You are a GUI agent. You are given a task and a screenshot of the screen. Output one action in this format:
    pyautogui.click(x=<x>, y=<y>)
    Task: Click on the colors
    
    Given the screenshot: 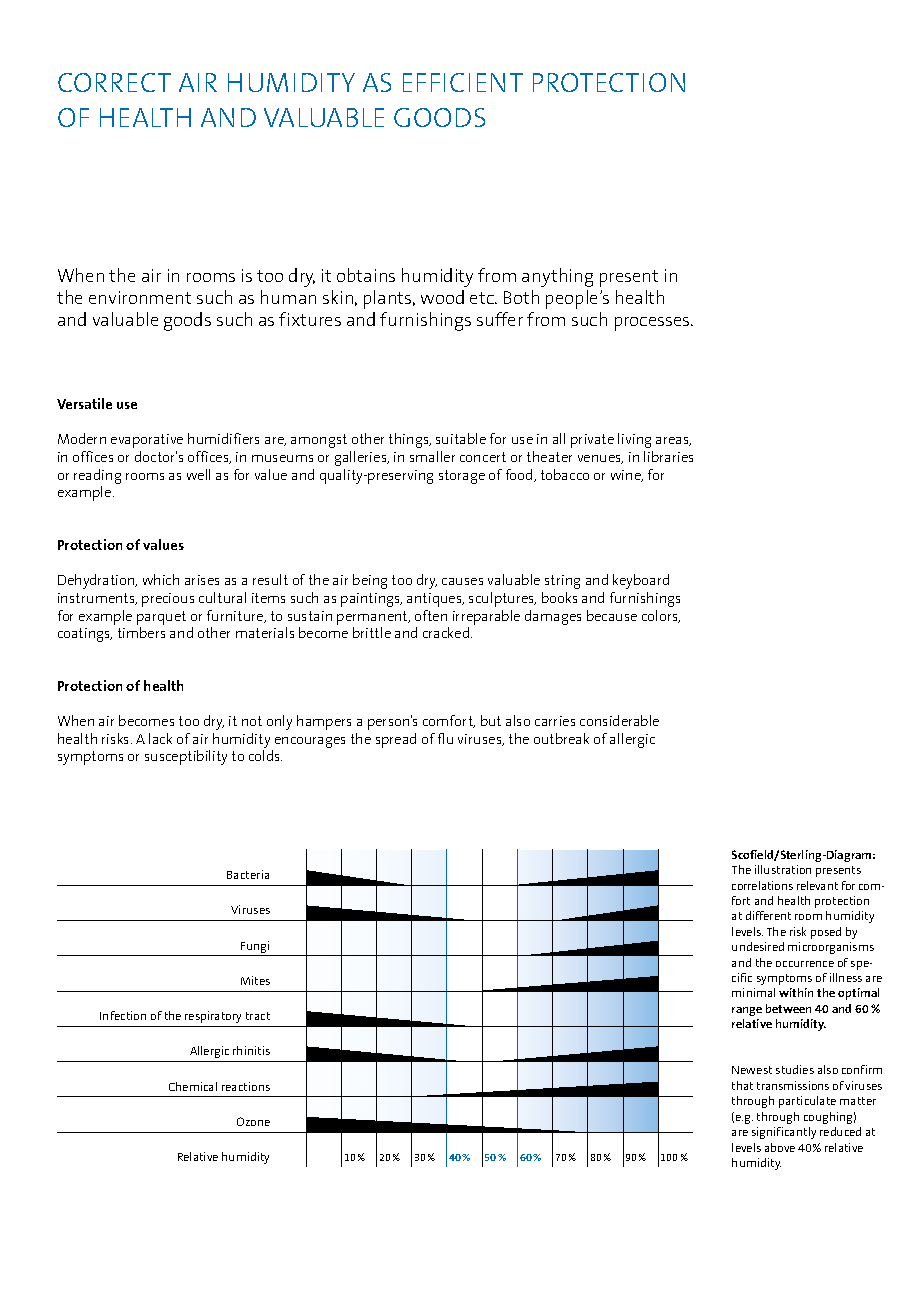 What is the action you would take?
    pyautogui.click(x=661, y=616)
